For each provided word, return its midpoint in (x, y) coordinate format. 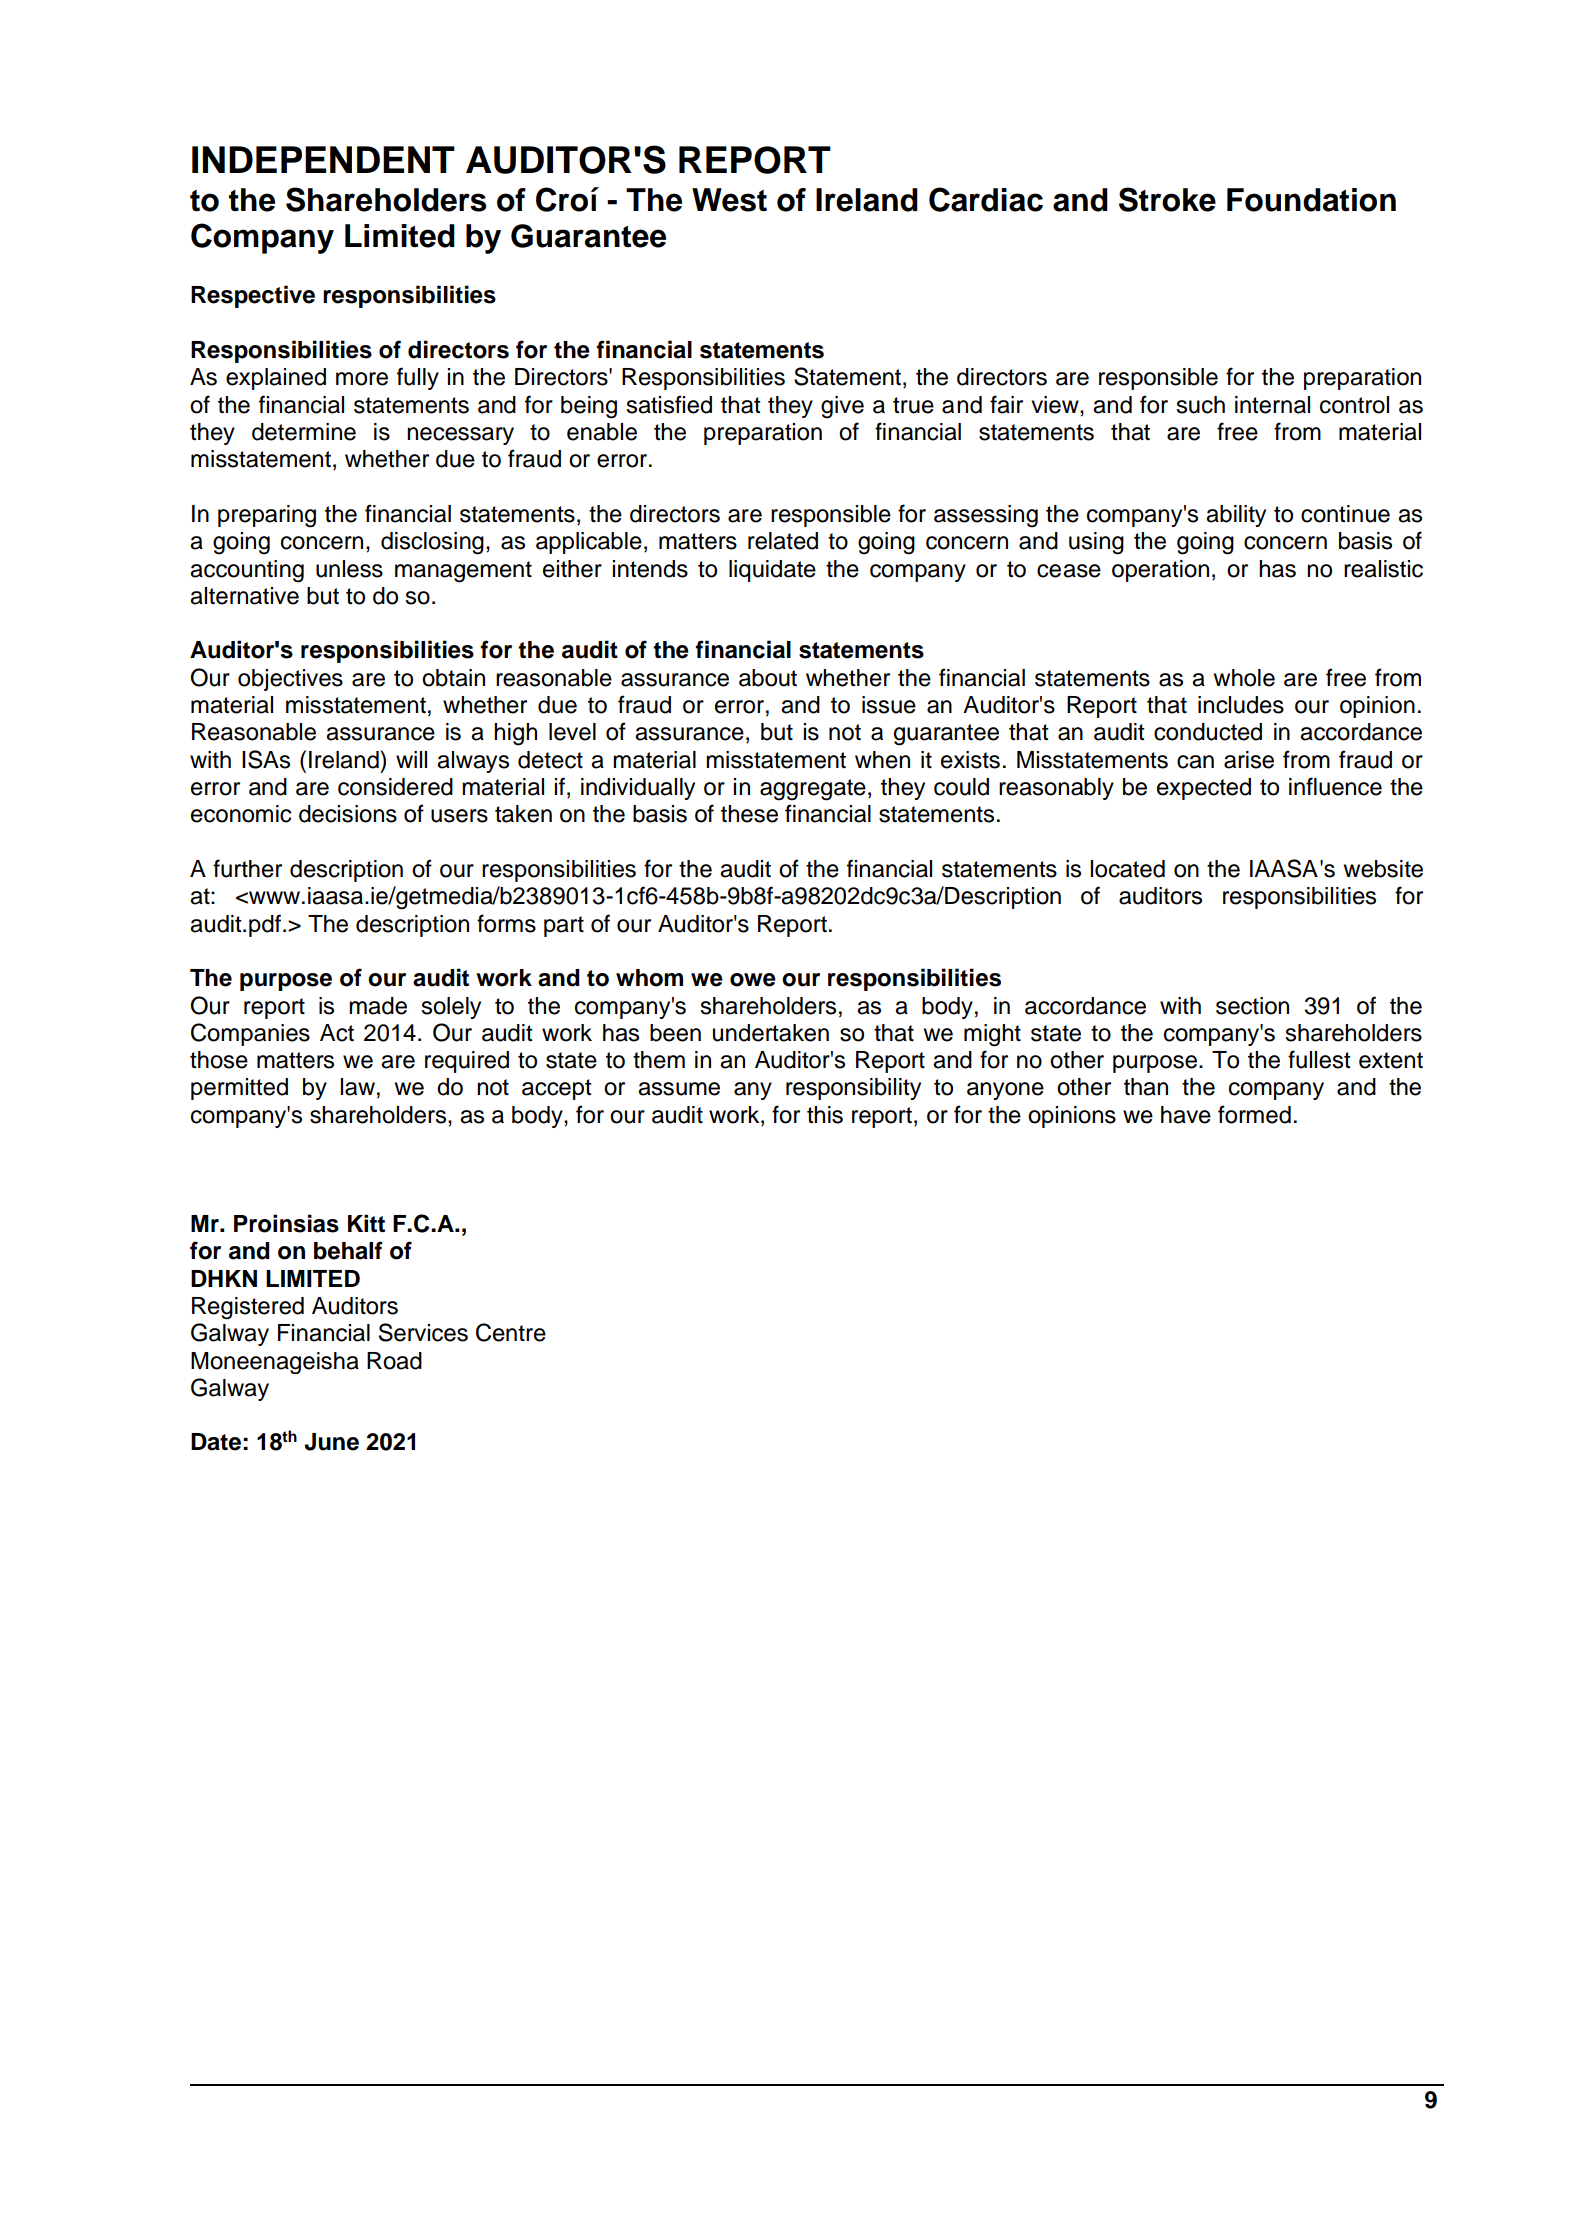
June (331, 1442)
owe (753, 980)
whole (1244, 678)
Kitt (366, 1223)
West (729, 200)
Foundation (1311, 200)
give (842, 407)
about (768, 678)
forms (506, 923)
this (825, 1115)
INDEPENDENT (323, 159)
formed (1254, 1114)
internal (1272, 405)
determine (304, 432)
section (1252, 1006)
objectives (290, 680)
